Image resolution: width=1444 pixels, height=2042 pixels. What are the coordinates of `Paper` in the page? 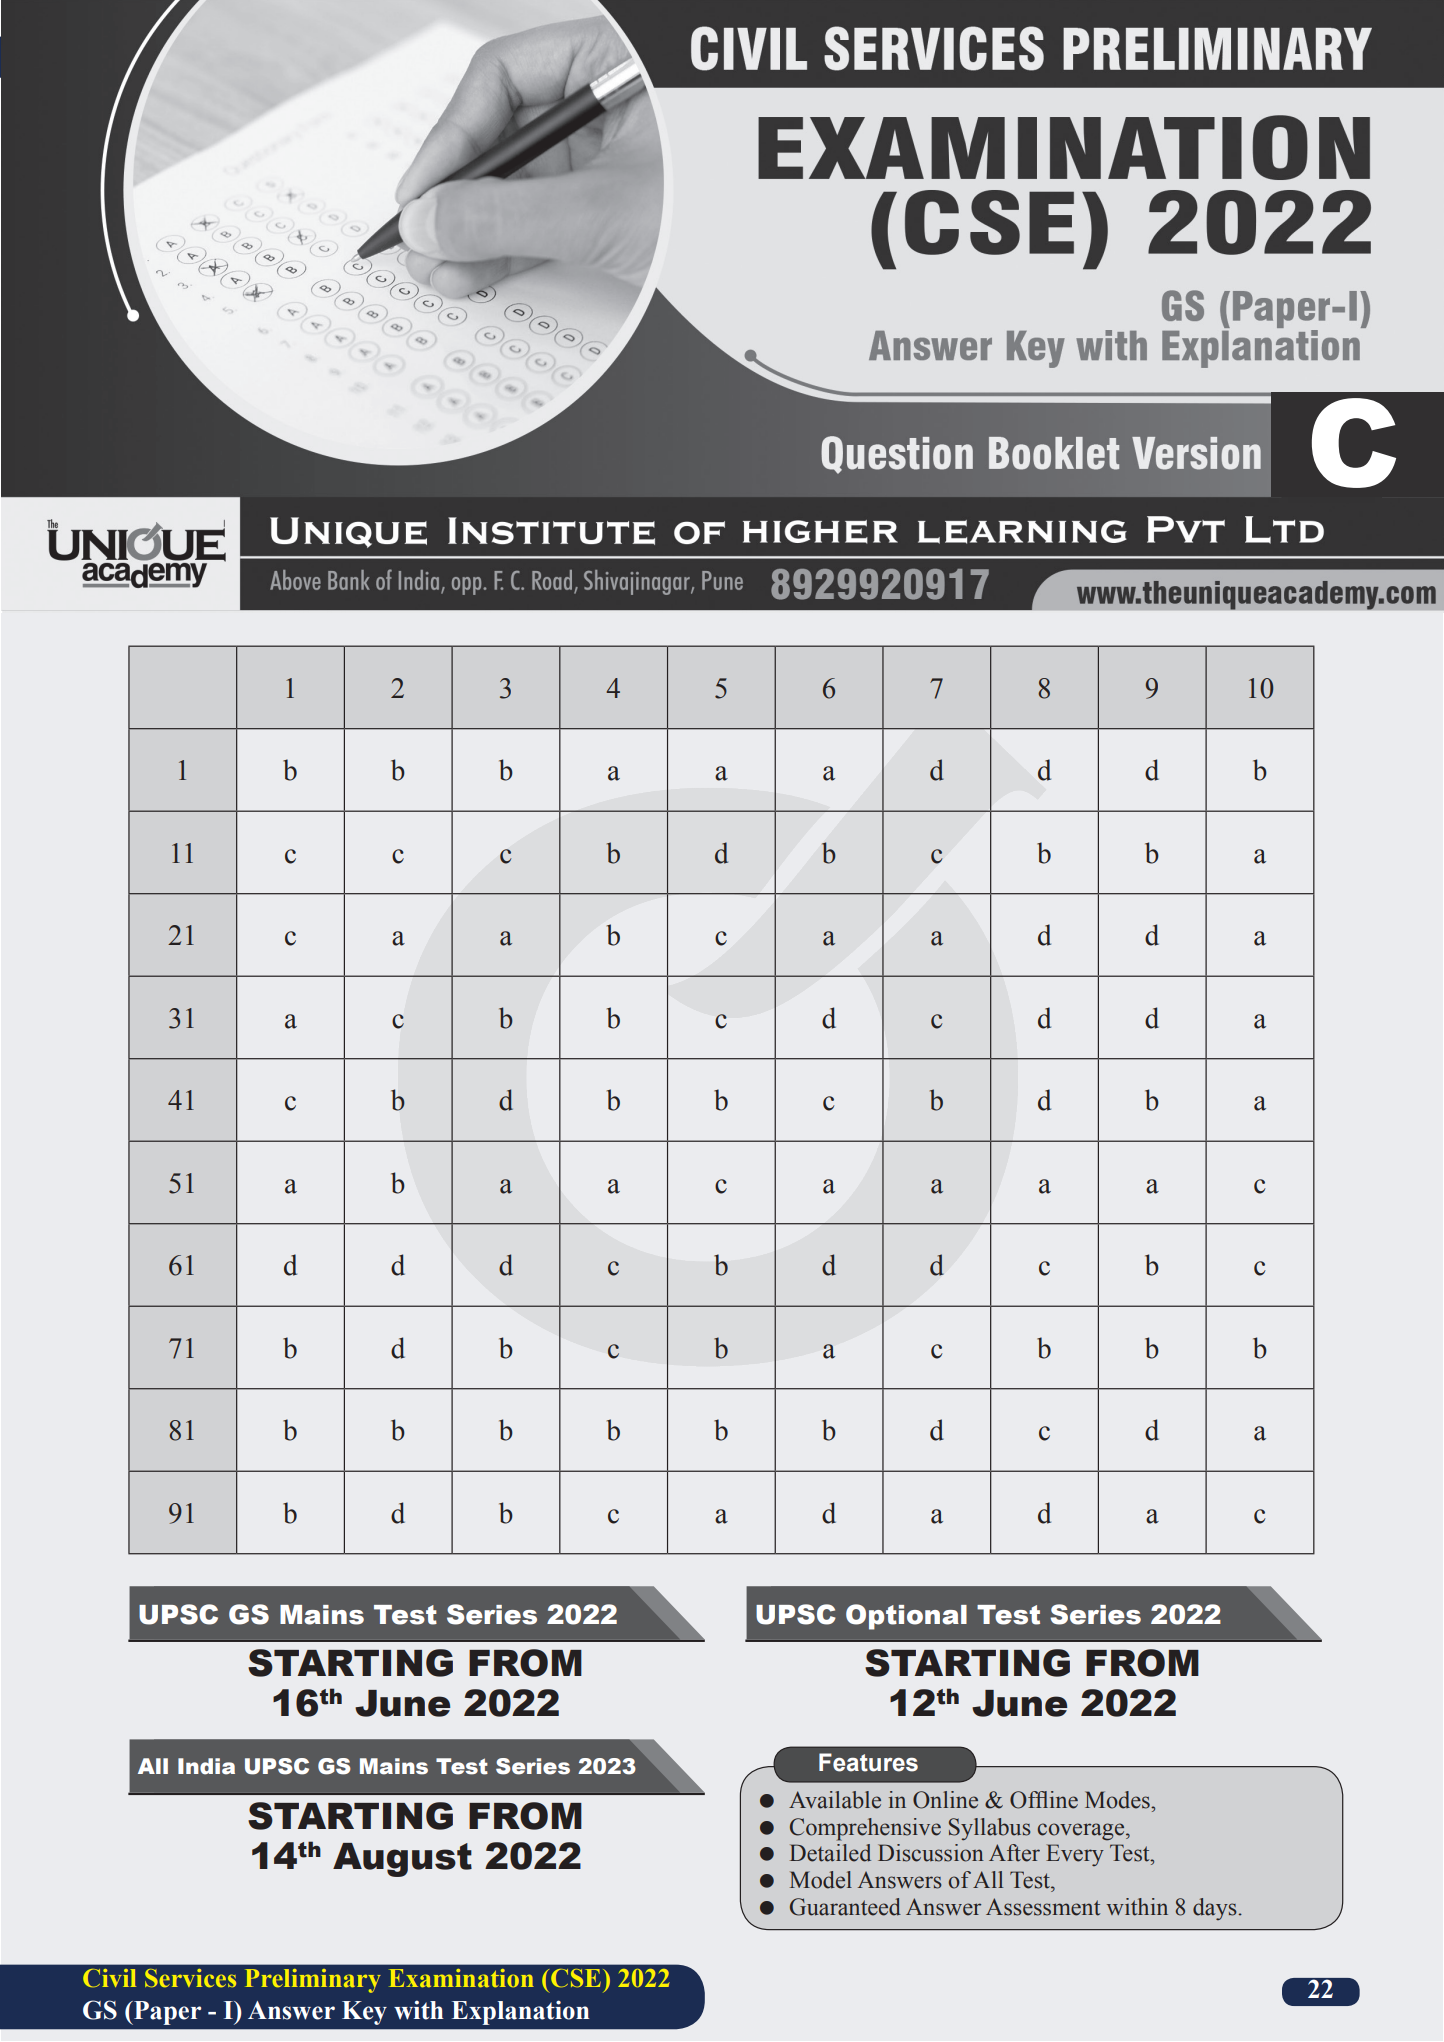 It's located at (166, 2013).
